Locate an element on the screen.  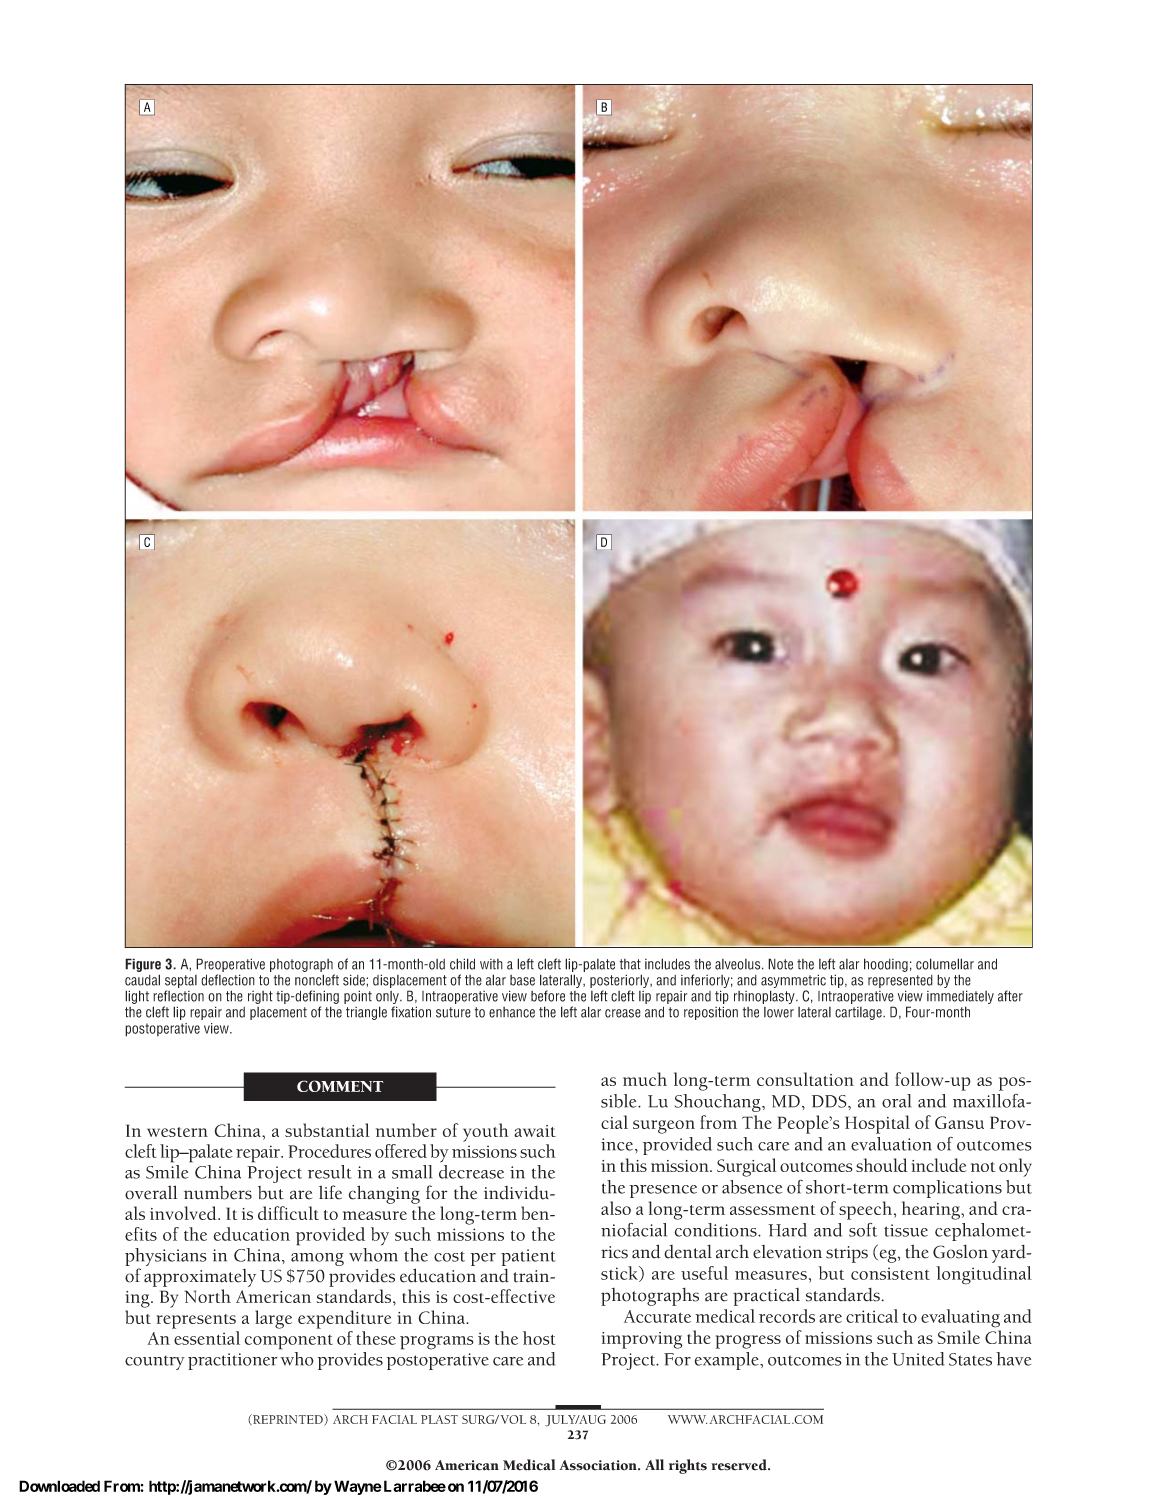
Downloaded is located at coordinates (59, 1486).
